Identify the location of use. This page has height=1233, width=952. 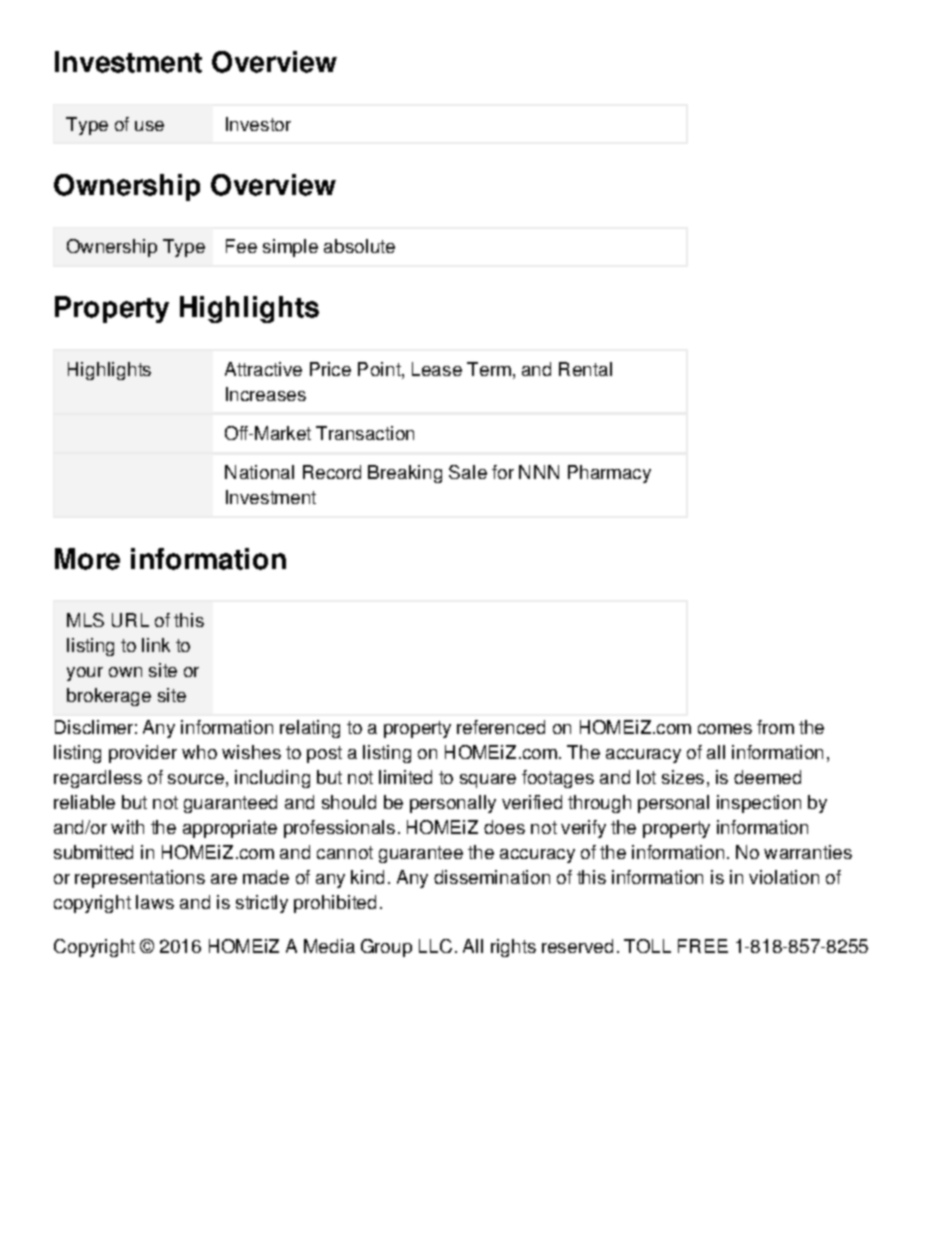
(149, 126).
